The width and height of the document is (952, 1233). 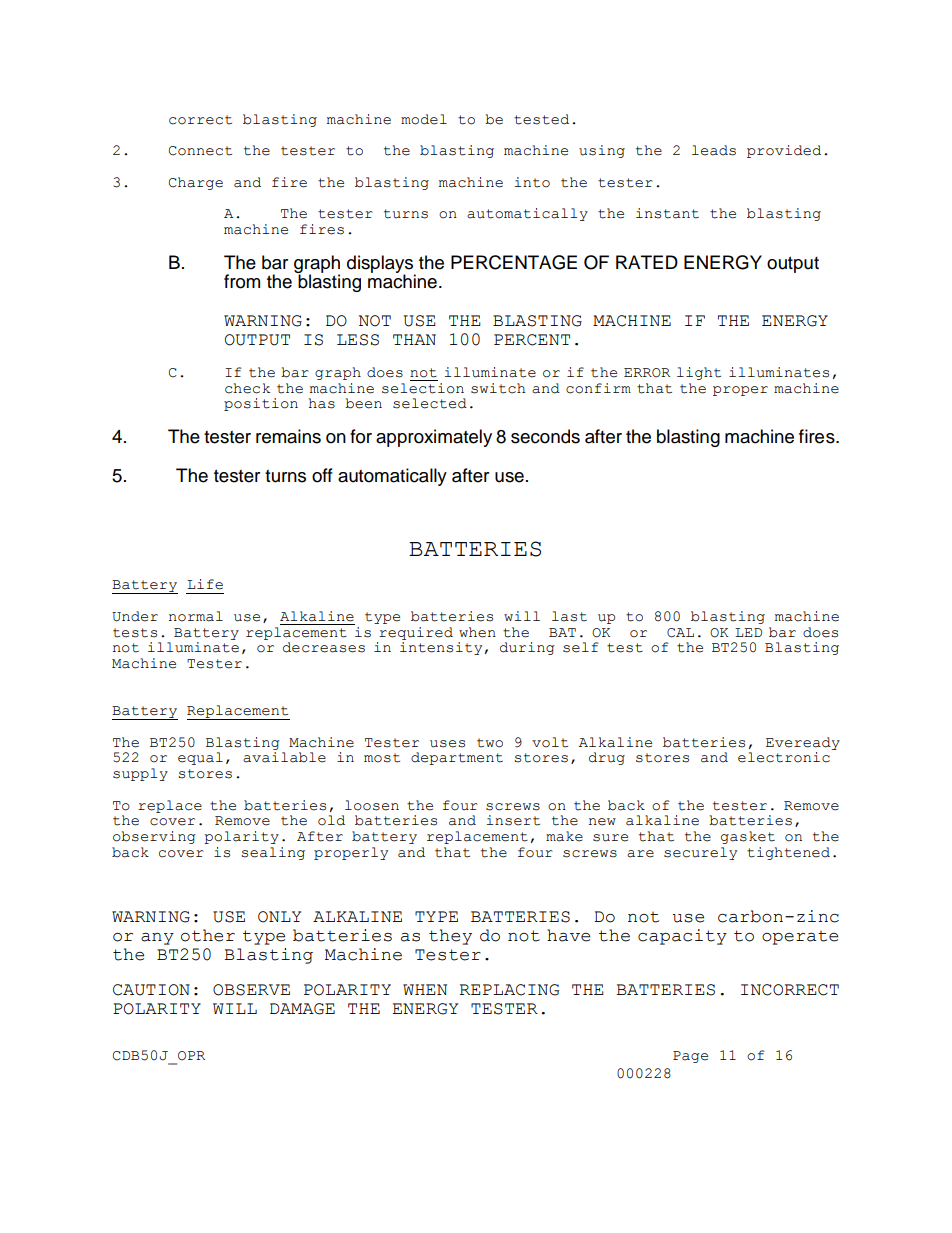 I want to click on gasket, so click(x=748, y=837).
